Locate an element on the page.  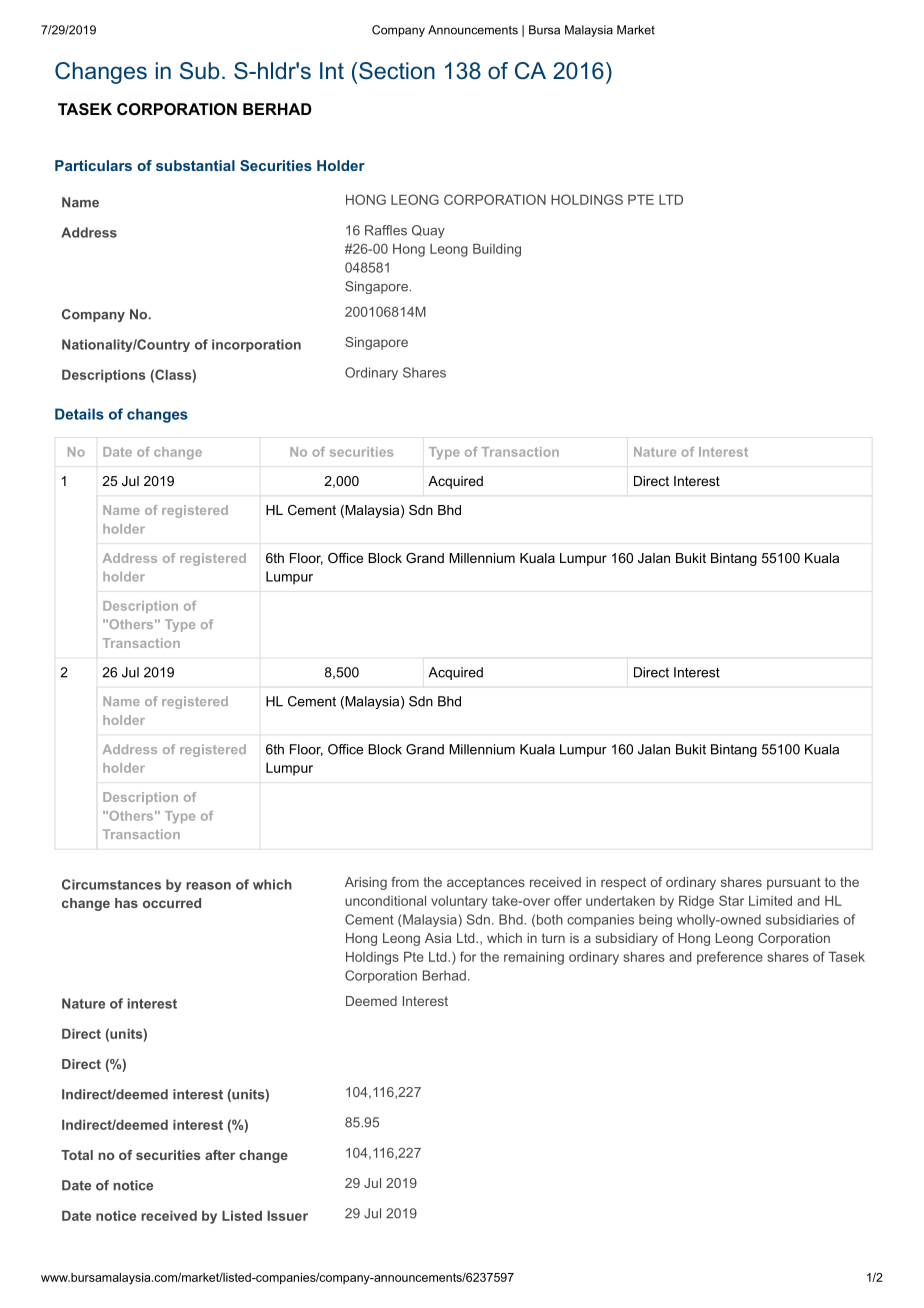
substantial is located at coordinates (195, 165).
